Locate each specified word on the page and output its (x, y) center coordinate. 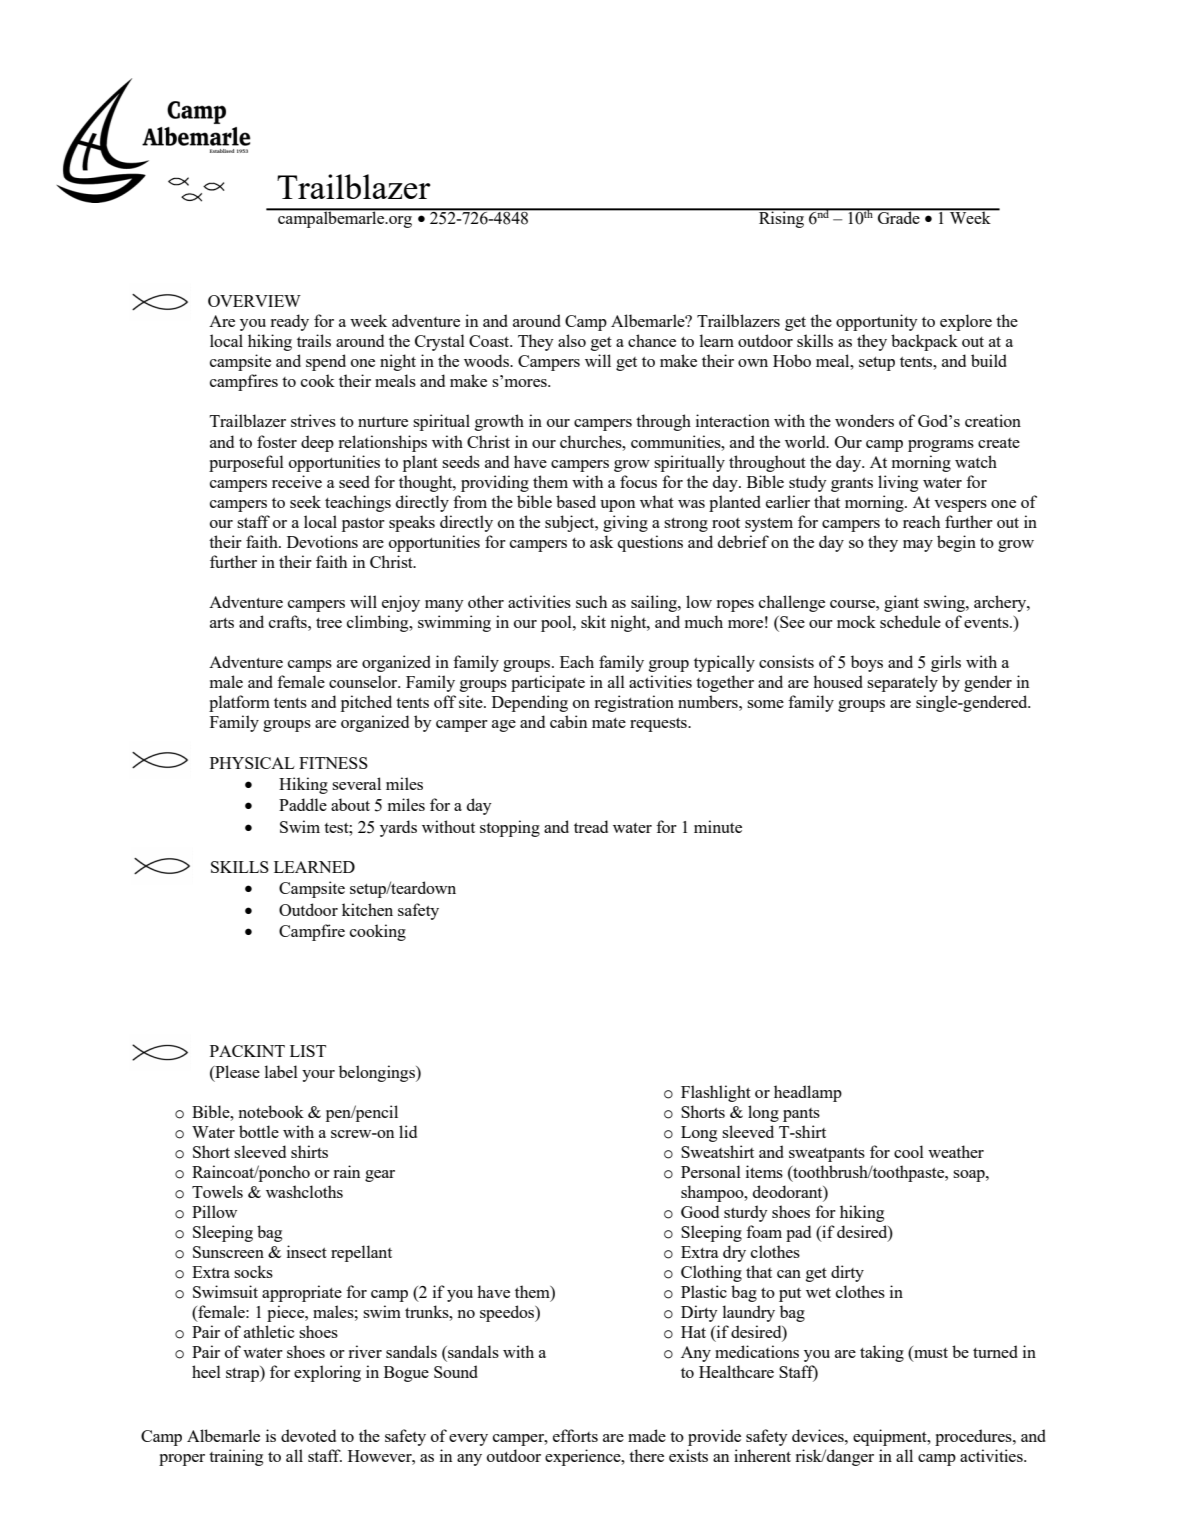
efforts (575, 1435)
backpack (924, 342)
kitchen (367, 909)
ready (289, 322)
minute (718, 826)
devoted (308, 1435)
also (572, 340)
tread (591, 826)
